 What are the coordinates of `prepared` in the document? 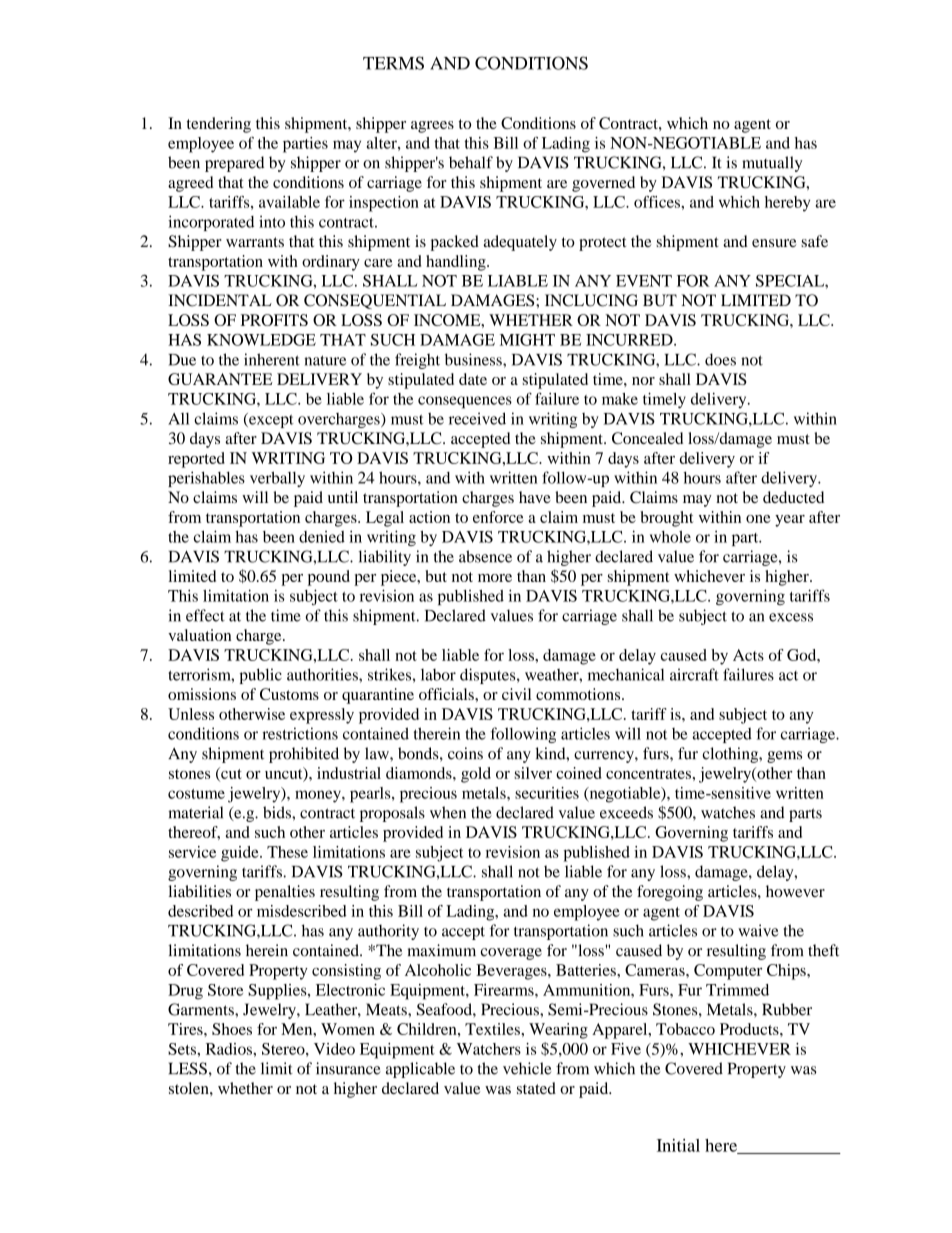 It's located at (234, 164).
